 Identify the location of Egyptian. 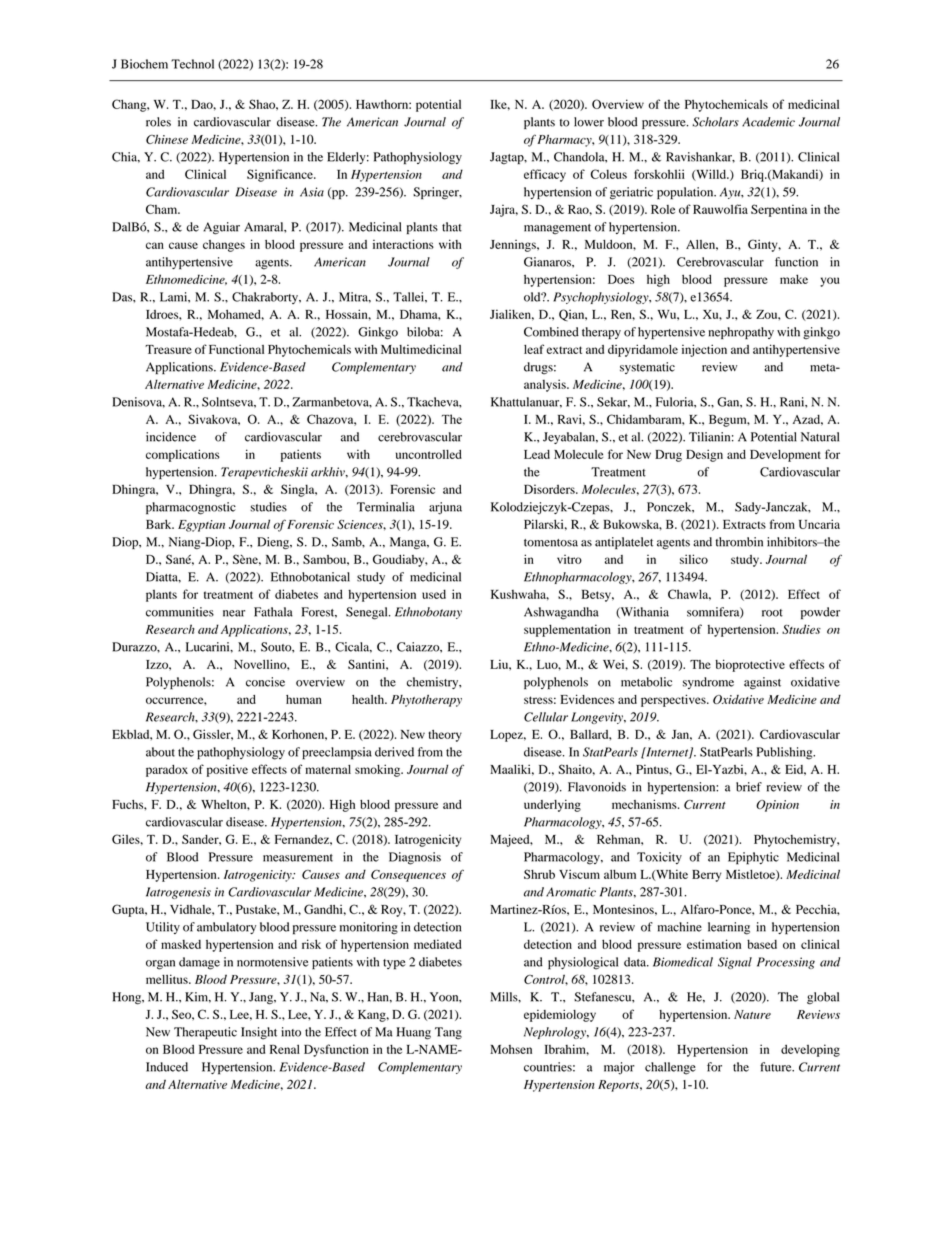
(201, 526).
